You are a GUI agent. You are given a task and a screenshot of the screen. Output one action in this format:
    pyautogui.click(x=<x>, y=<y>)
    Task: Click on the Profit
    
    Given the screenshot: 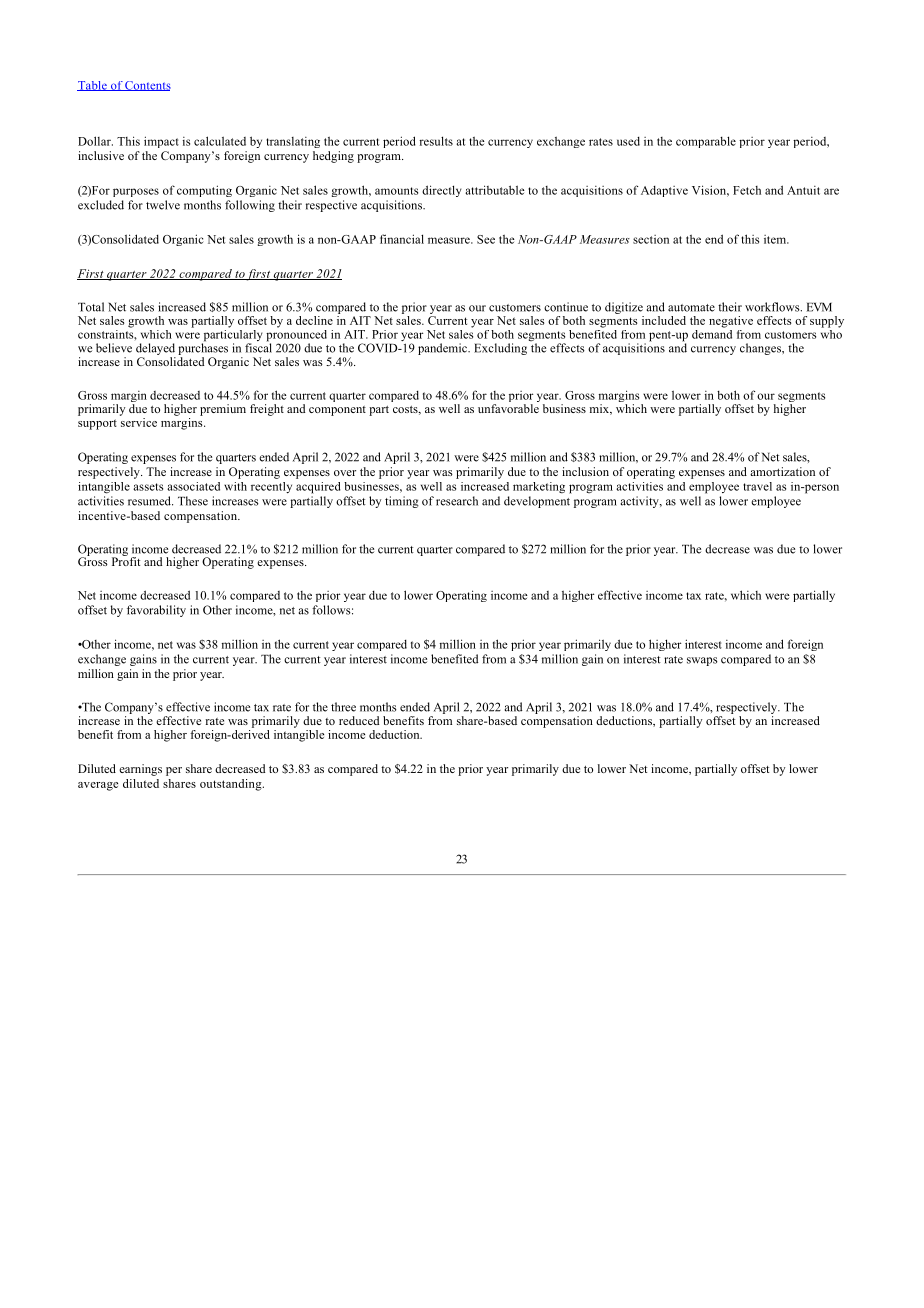 What is the action you would take?
    pyautogui.click(x=126, y=560)
